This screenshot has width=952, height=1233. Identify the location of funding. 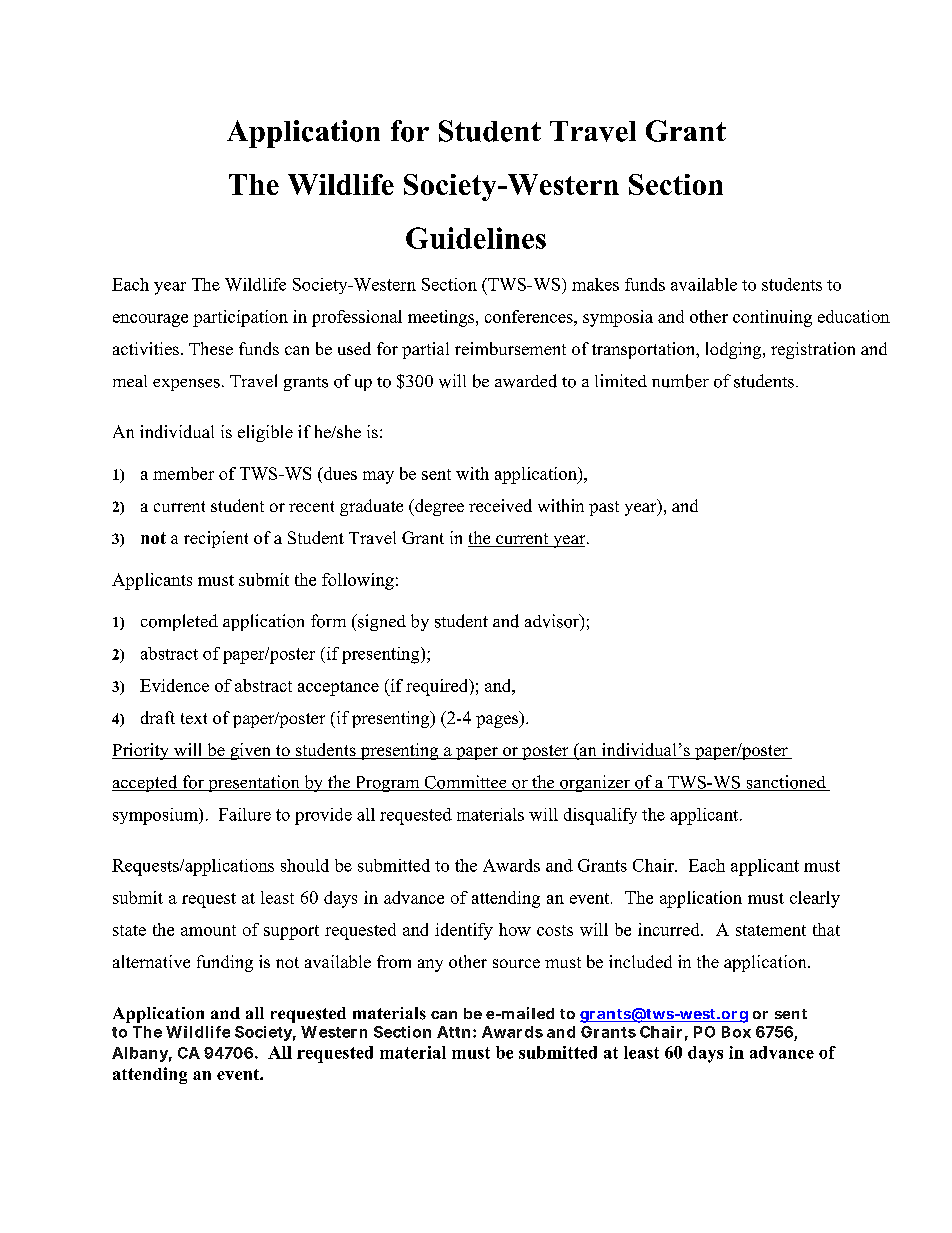
(225, 963).
